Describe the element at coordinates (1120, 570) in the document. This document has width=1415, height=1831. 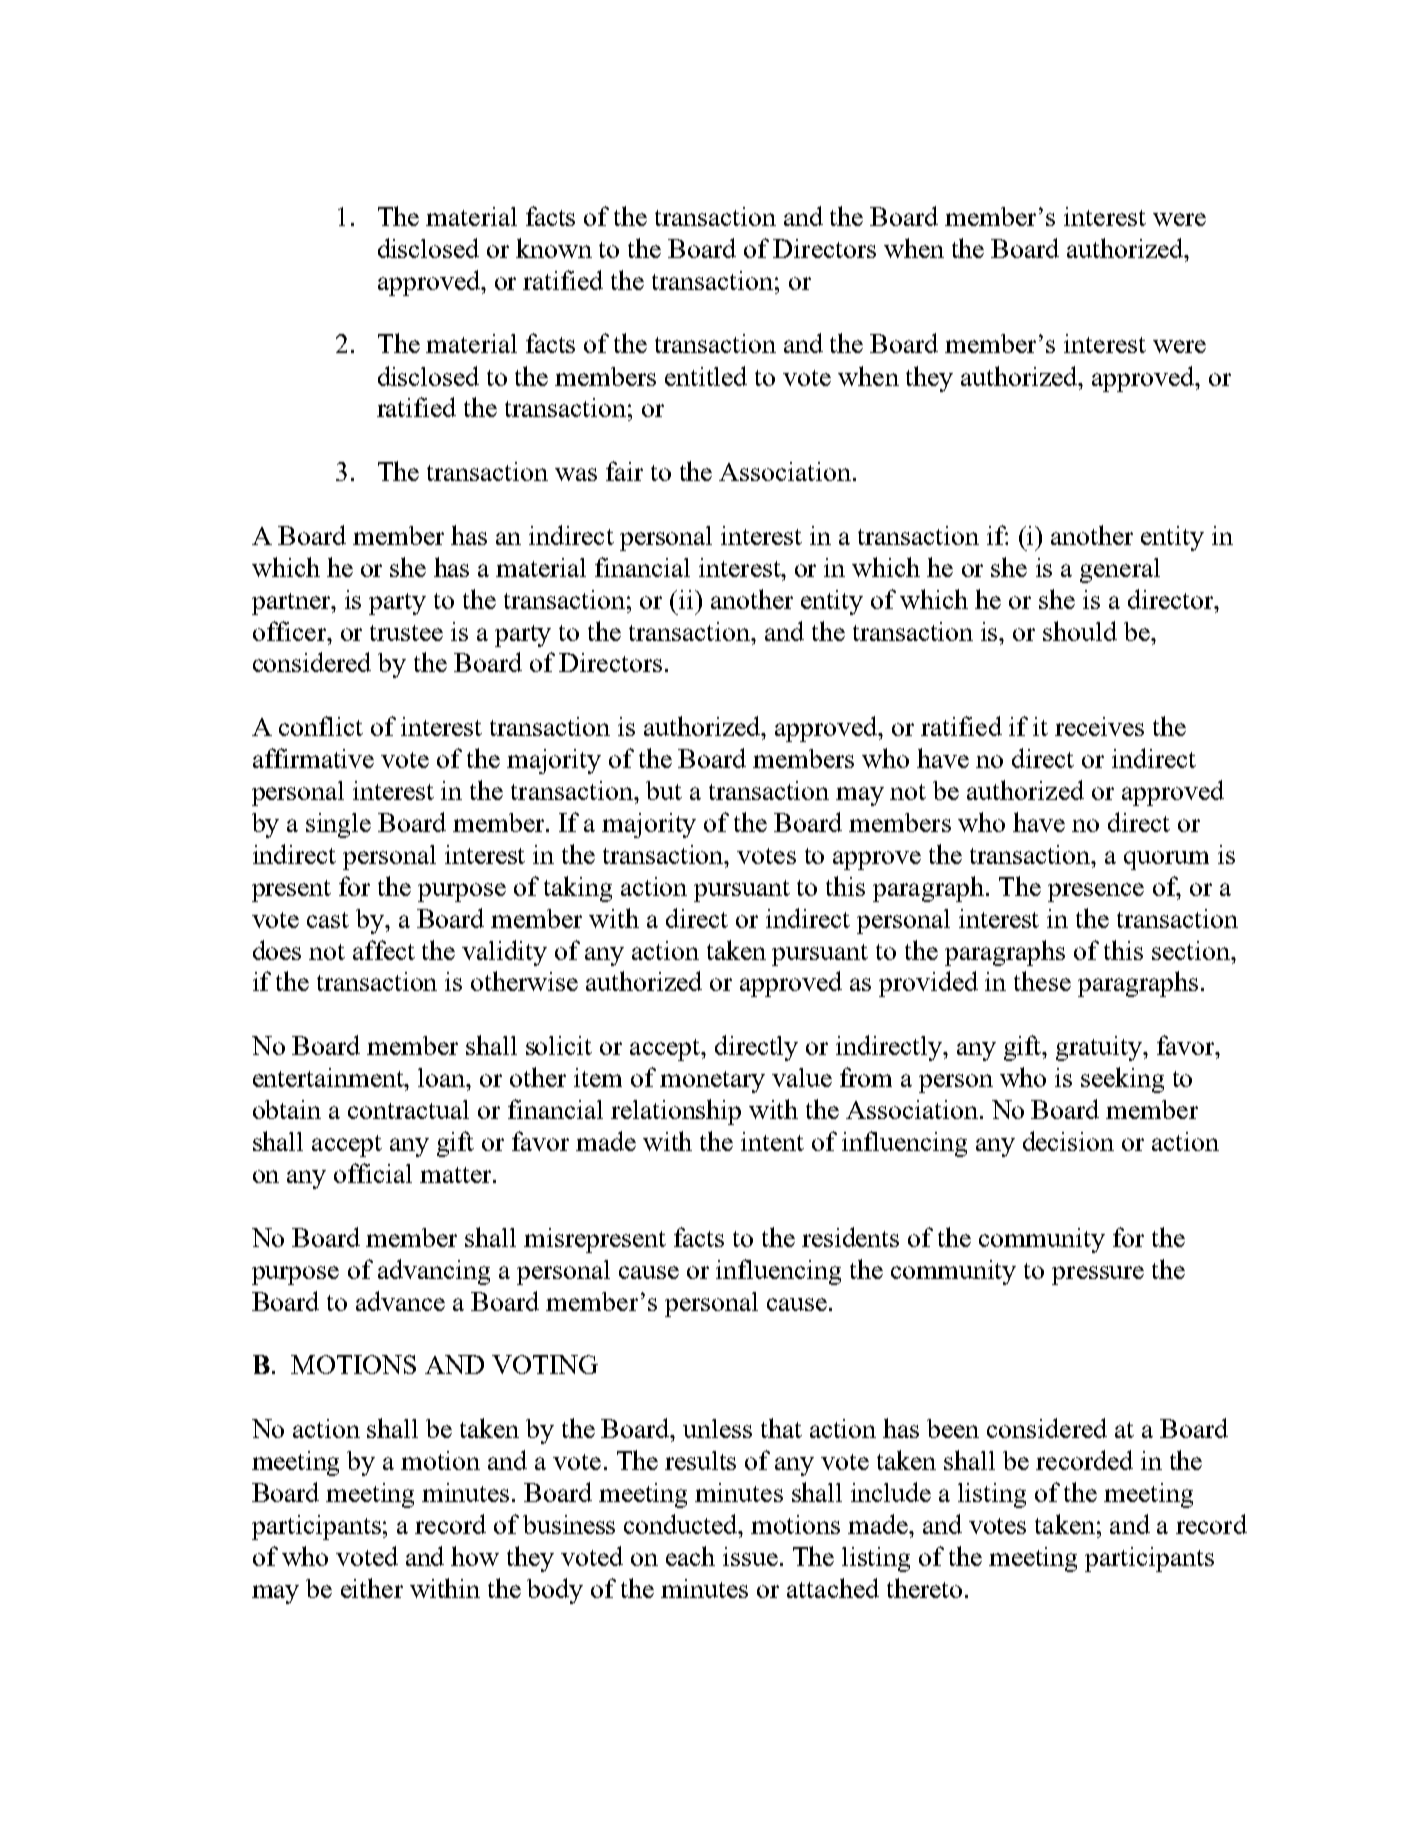
I see `general` at that location.
